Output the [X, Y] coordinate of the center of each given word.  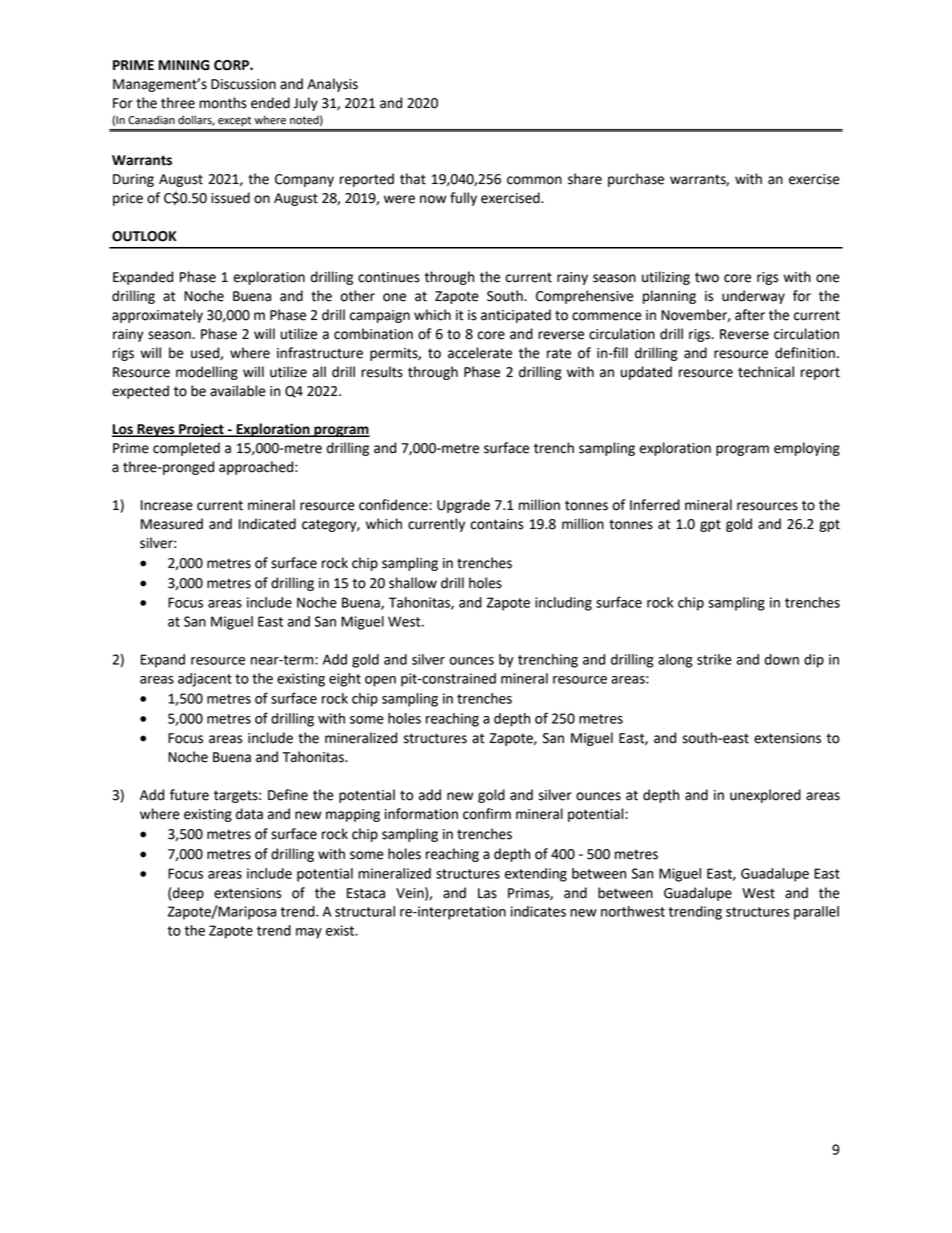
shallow [413, 583]
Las [487, 893]
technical [766, 372]
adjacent [205, 680]
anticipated [516, 316]
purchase [636, 180]
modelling [207, 373]
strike [714, 659]
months [223, 103]
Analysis [332, 85]
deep [187, 894]
